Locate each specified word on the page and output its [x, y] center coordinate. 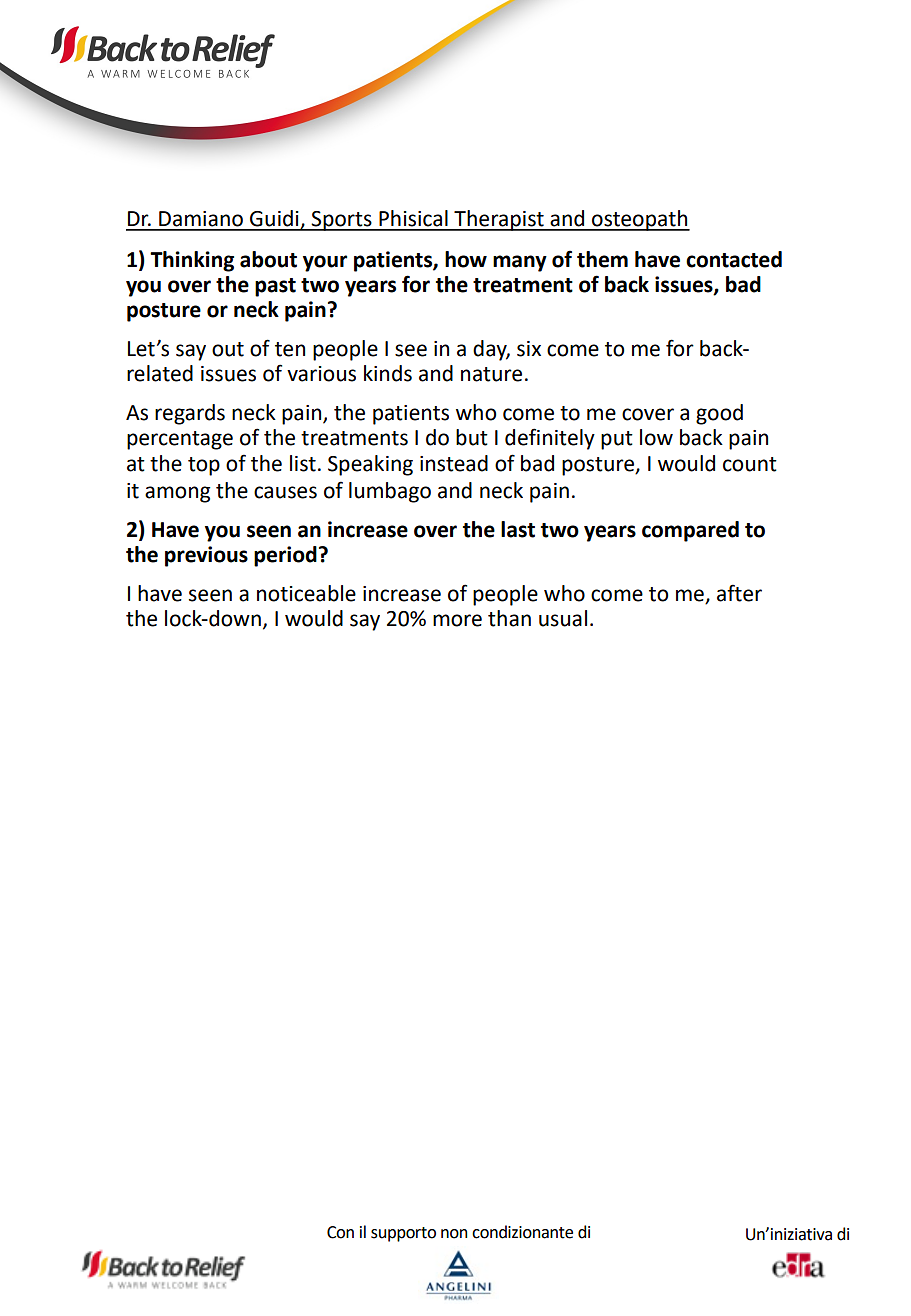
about [268, 259]
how [466, 259]
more [457, 620]
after [739, 593]
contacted [734, 259]
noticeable [306, 593]
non [454, 1234]
